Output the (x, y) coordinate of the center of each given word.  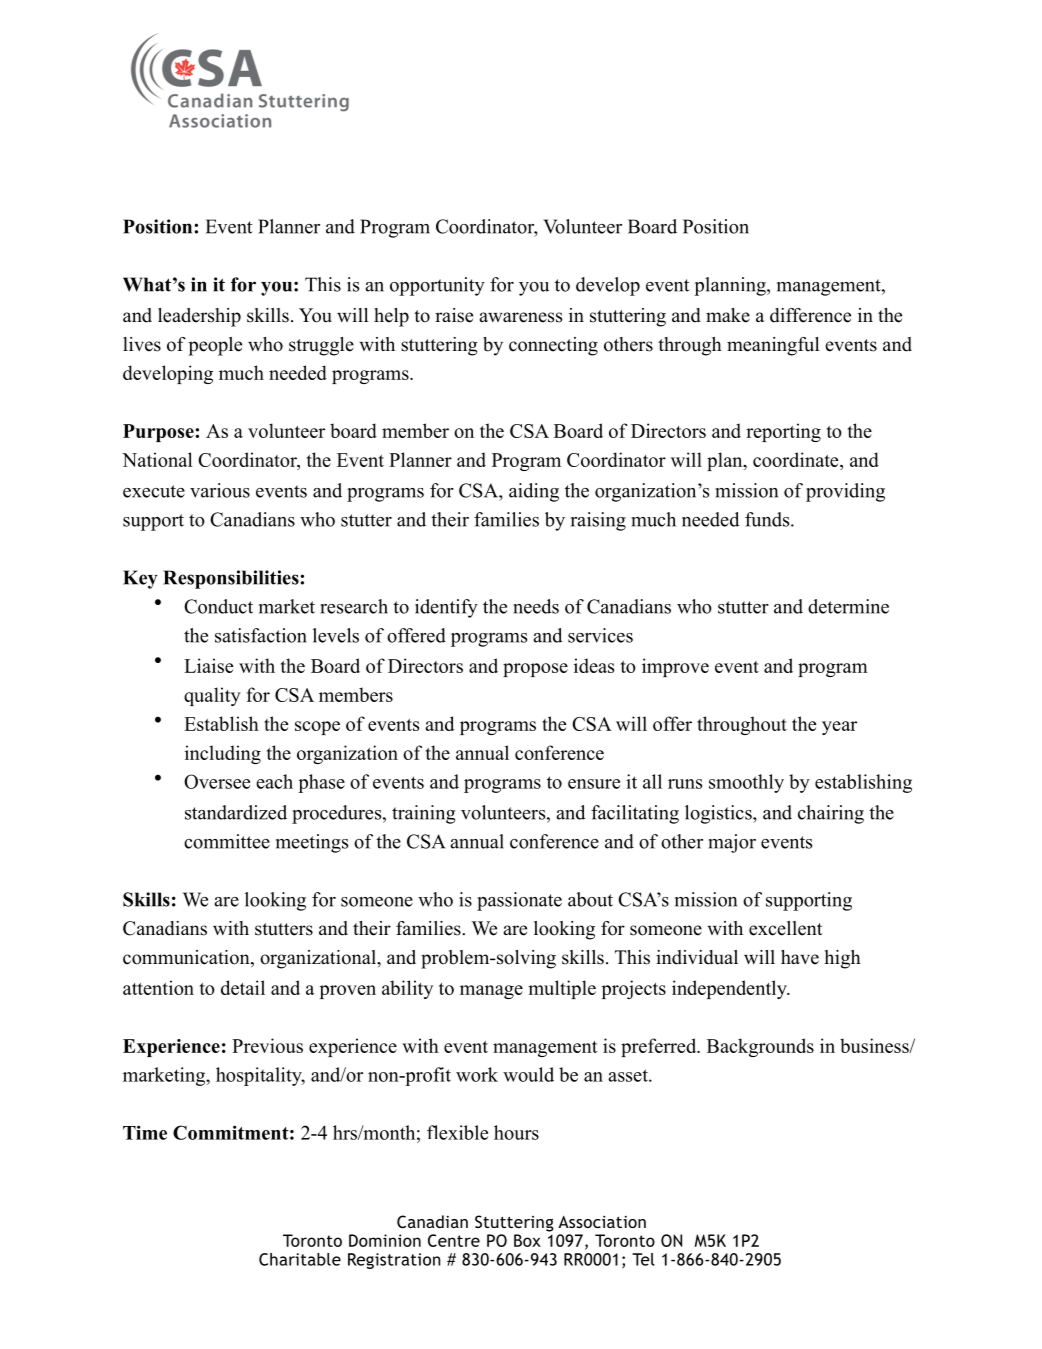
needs (536, 606)
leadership (199, 317)
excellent (786, 928)
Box (527, 1240)
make (728, 315)
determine (848, 606)
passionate (519, 901)
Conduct (218, 606)
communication (187, 958)
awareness (520, 317)
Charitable (300, 1259)
